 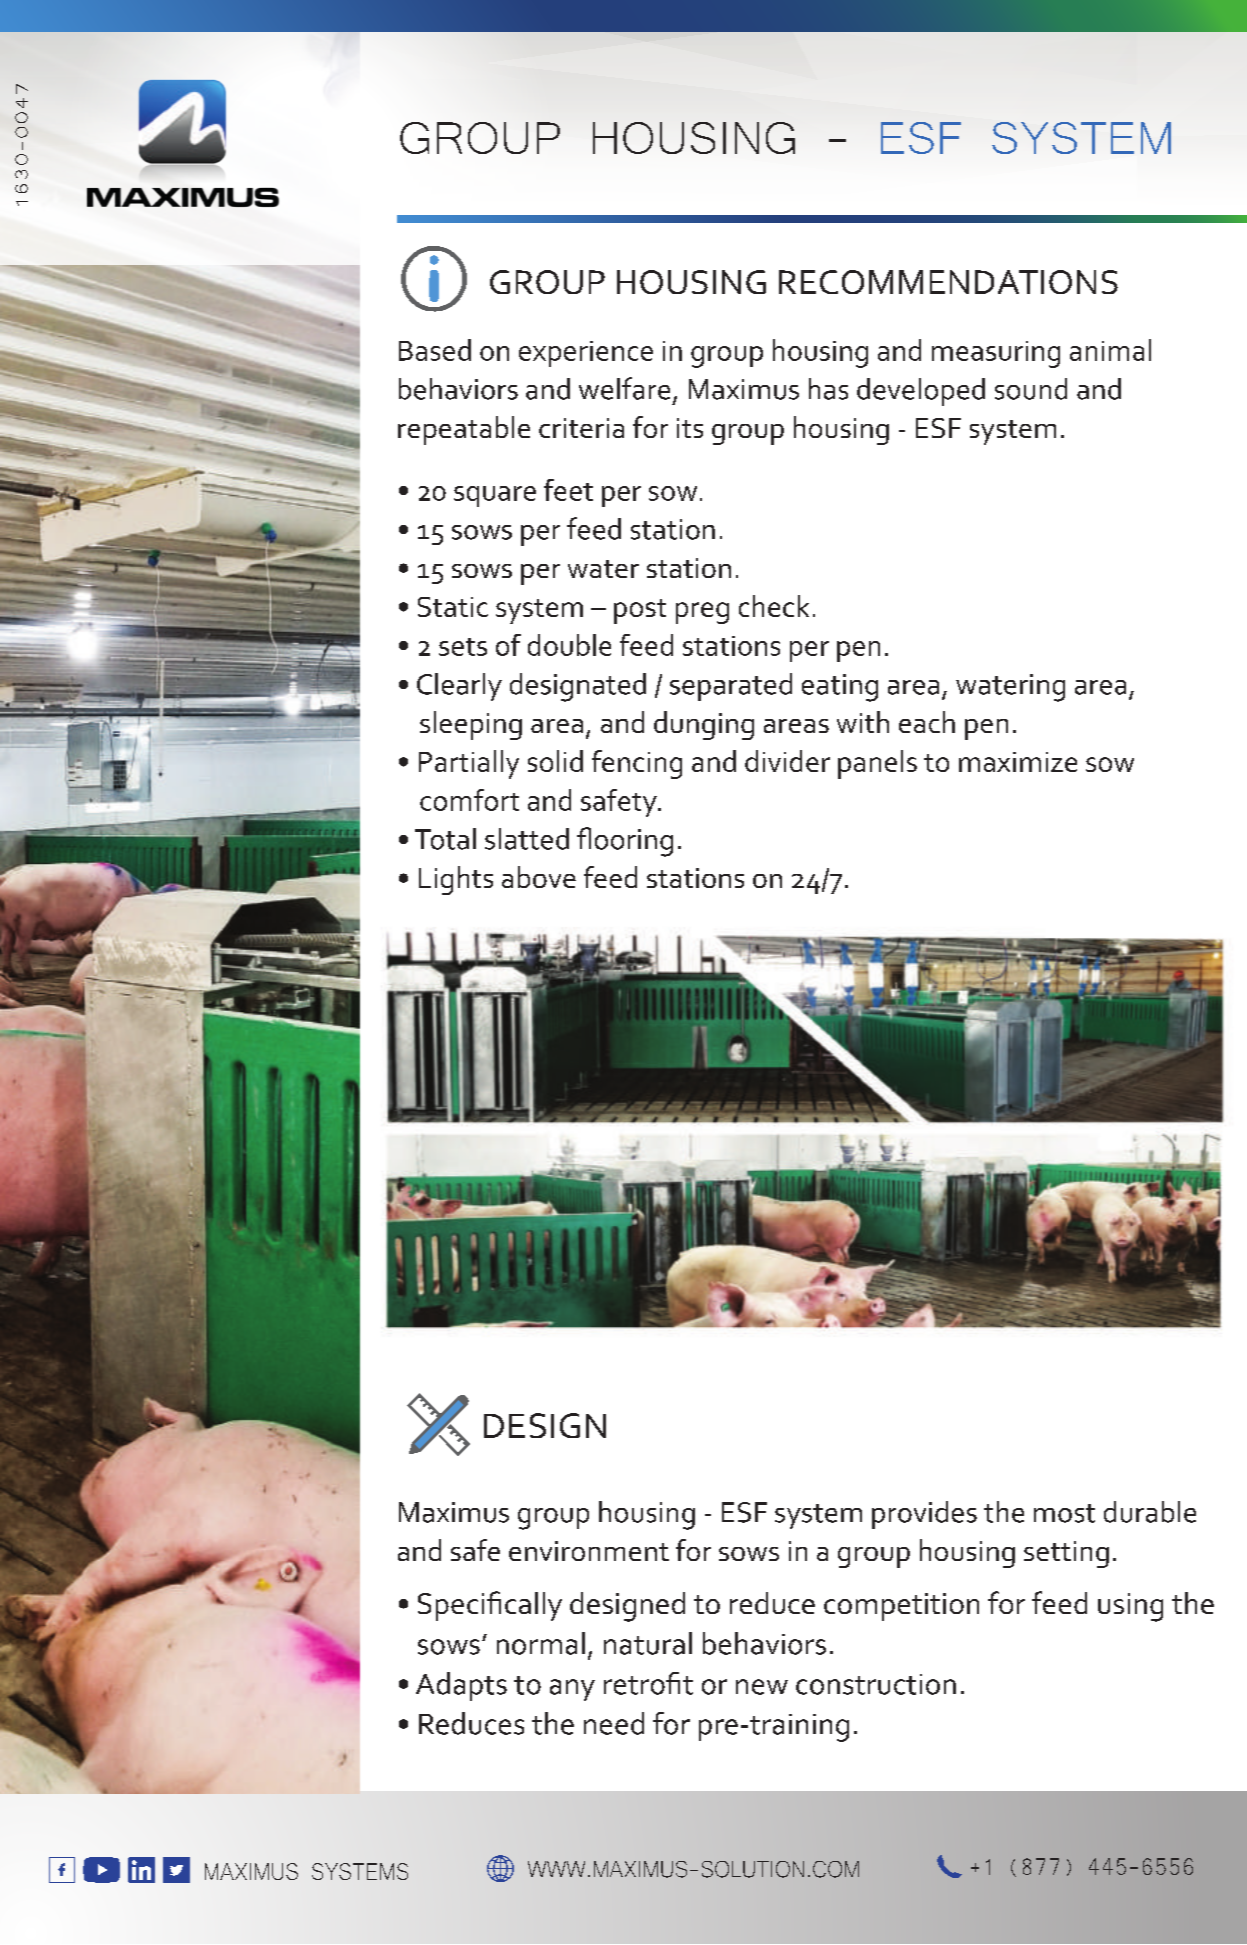 What do you see at coordinates (924, 1515) in the screenshot?
I see `provides` at bounding box center [924, 1515].
